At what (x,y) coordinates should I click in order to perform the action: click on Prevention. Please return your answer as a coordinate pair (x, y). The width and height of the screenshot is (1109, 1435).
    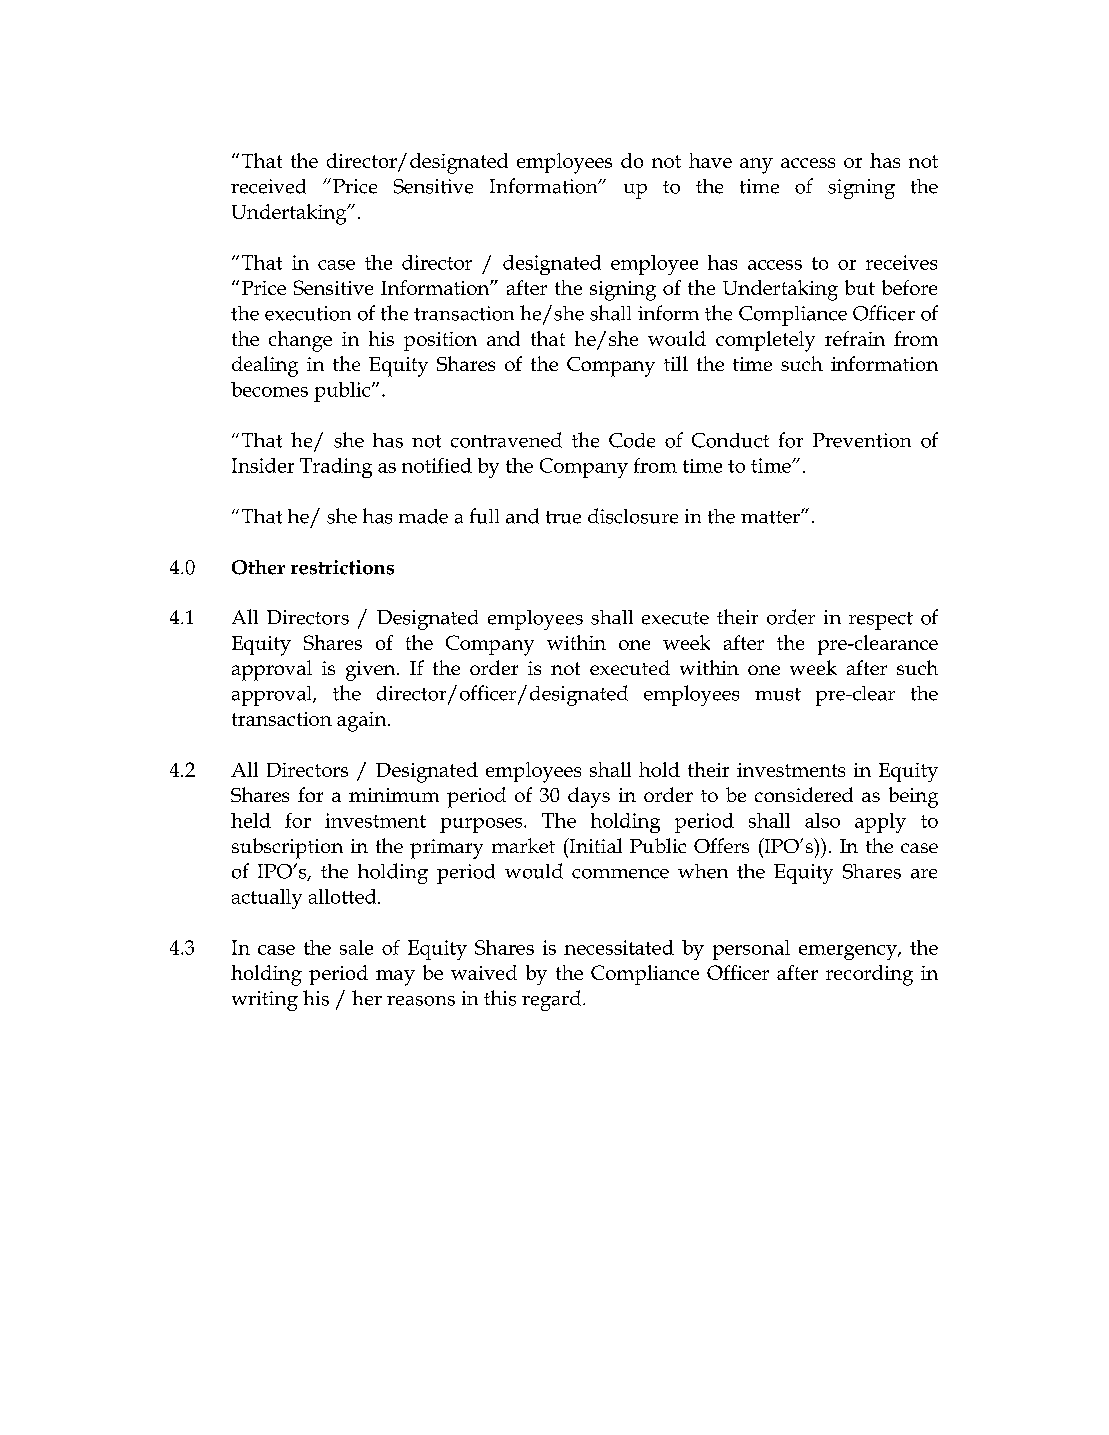
    Looking at the image, I should click on (862, 440).
